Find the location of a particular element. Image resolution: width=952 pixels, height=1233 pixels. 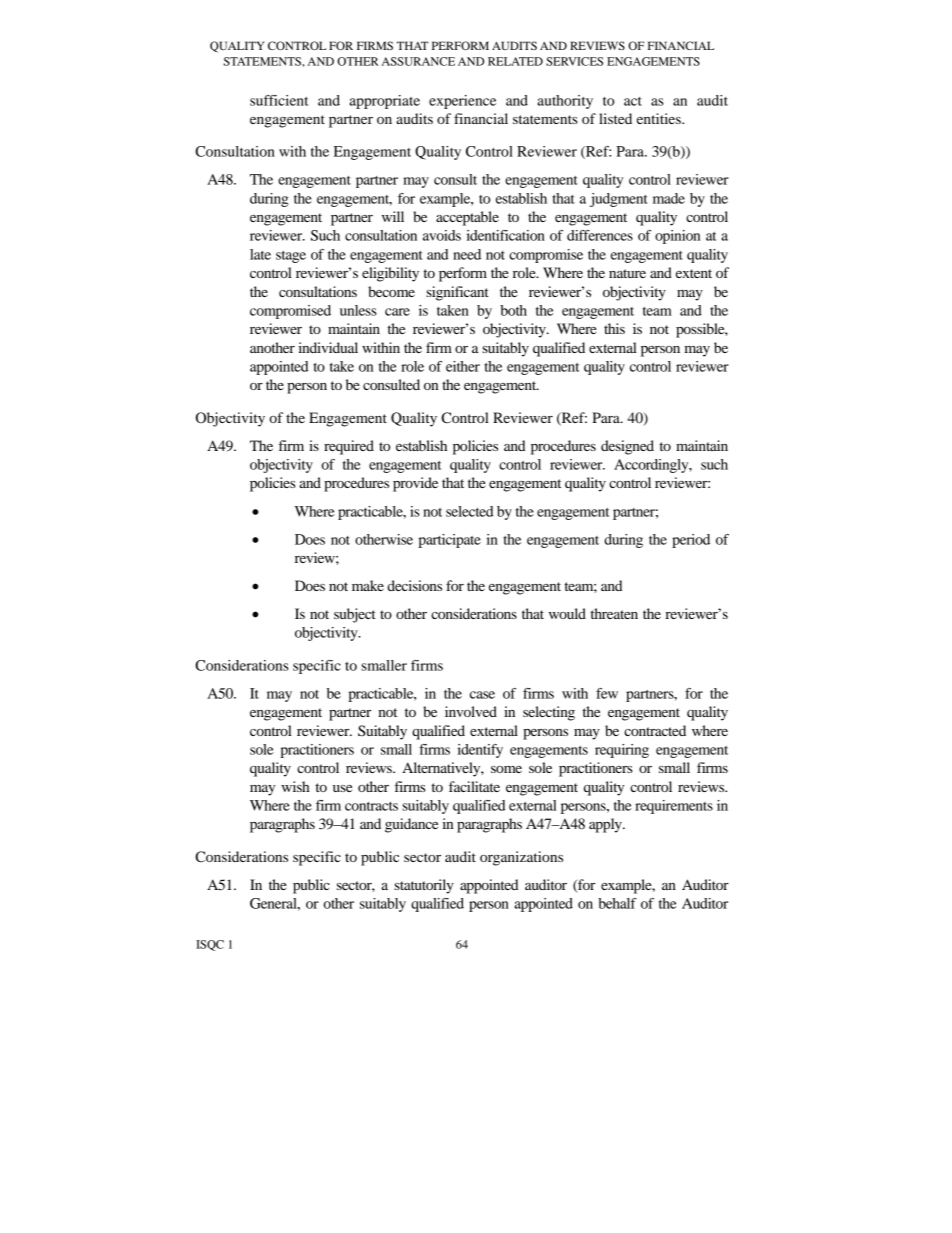

this is located at coordinates (614, 328).
